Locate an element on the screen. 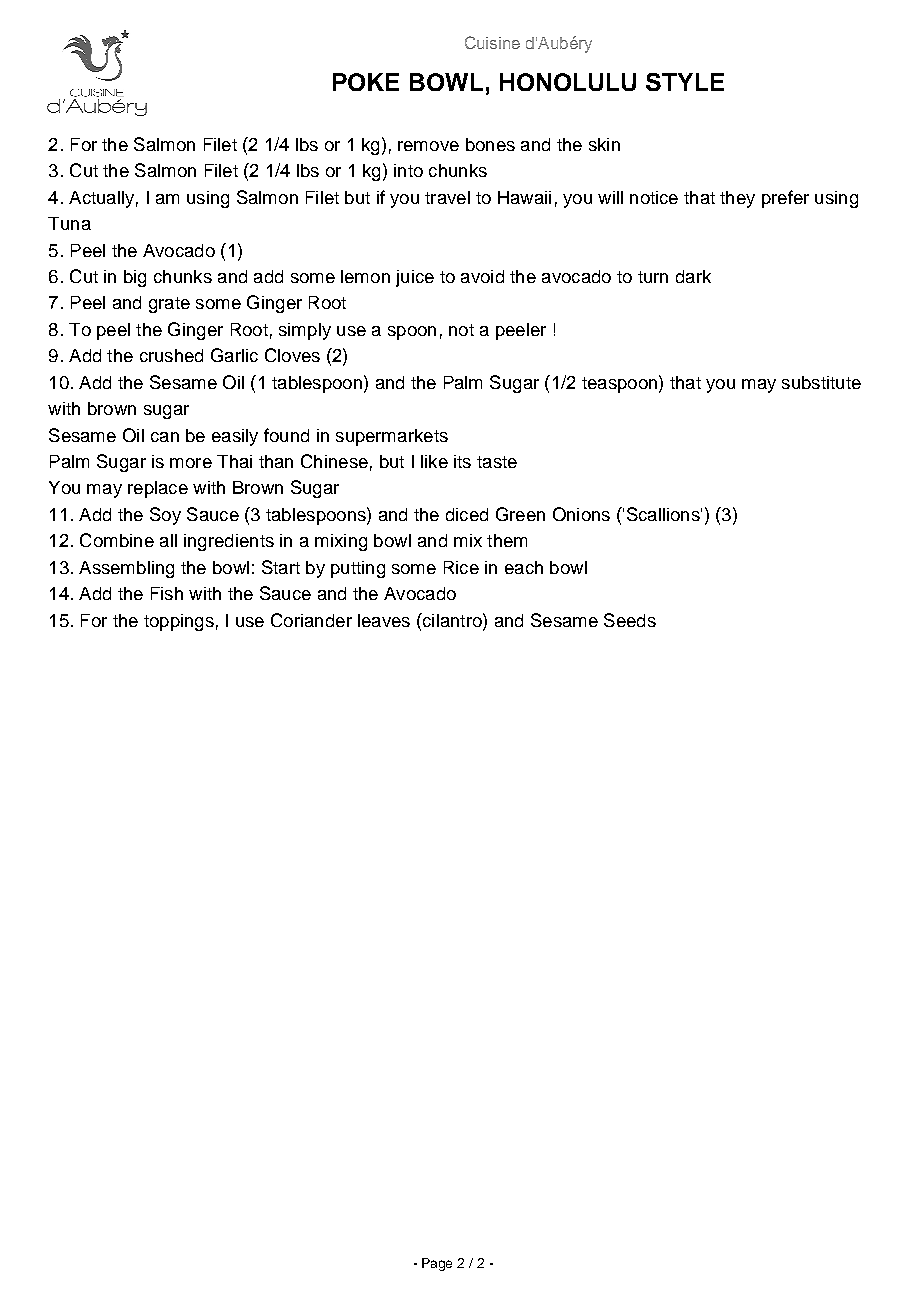 The image size is (924, 1308). substitute is located at coordinates (821, 382).
